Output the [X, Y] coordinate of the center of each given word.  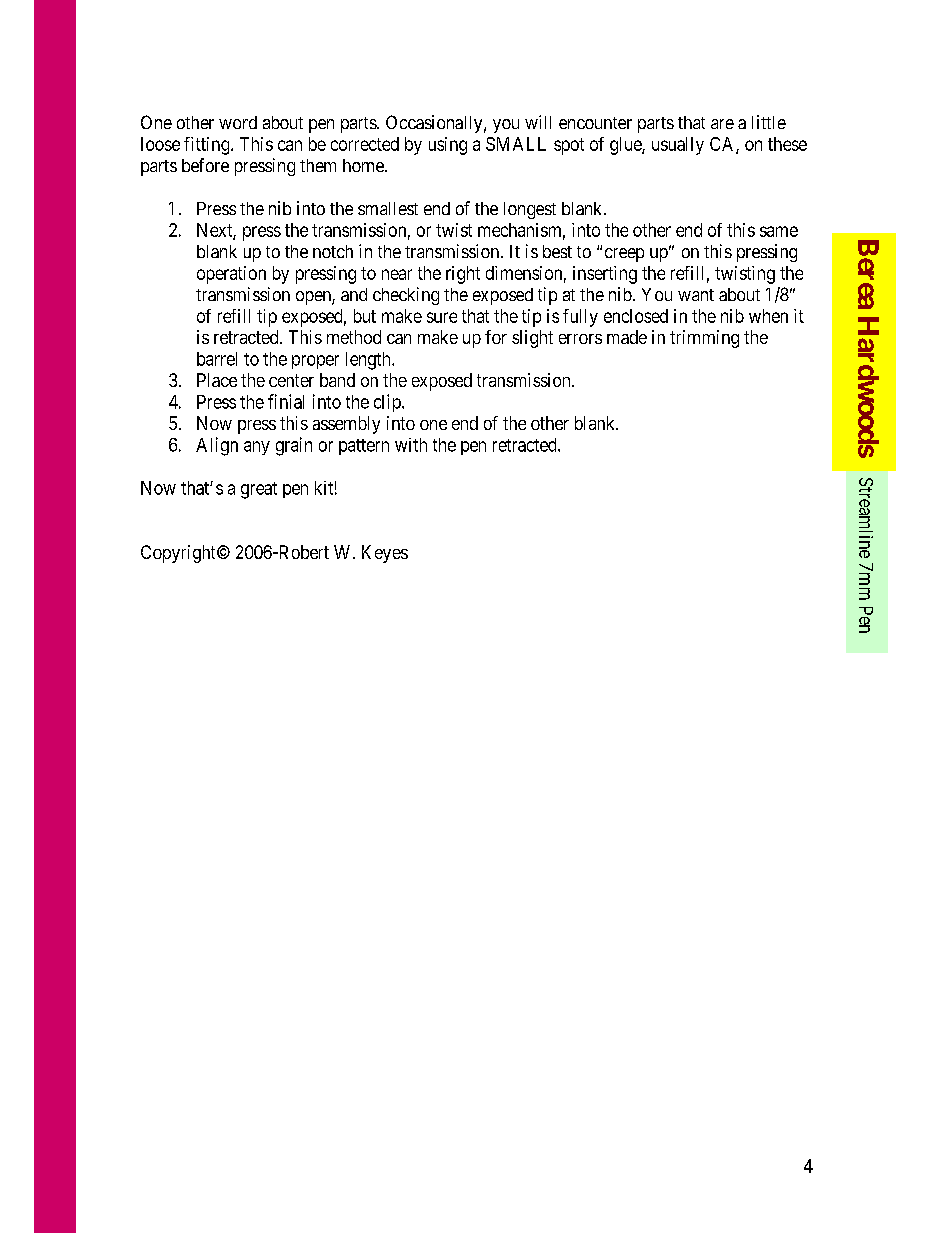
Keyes [385, 554]
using [448, 146]
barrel [217, 359]
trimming [704, 339]
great [259, 490]
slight [532, 339]
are [722, 124]
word [238, 122]
